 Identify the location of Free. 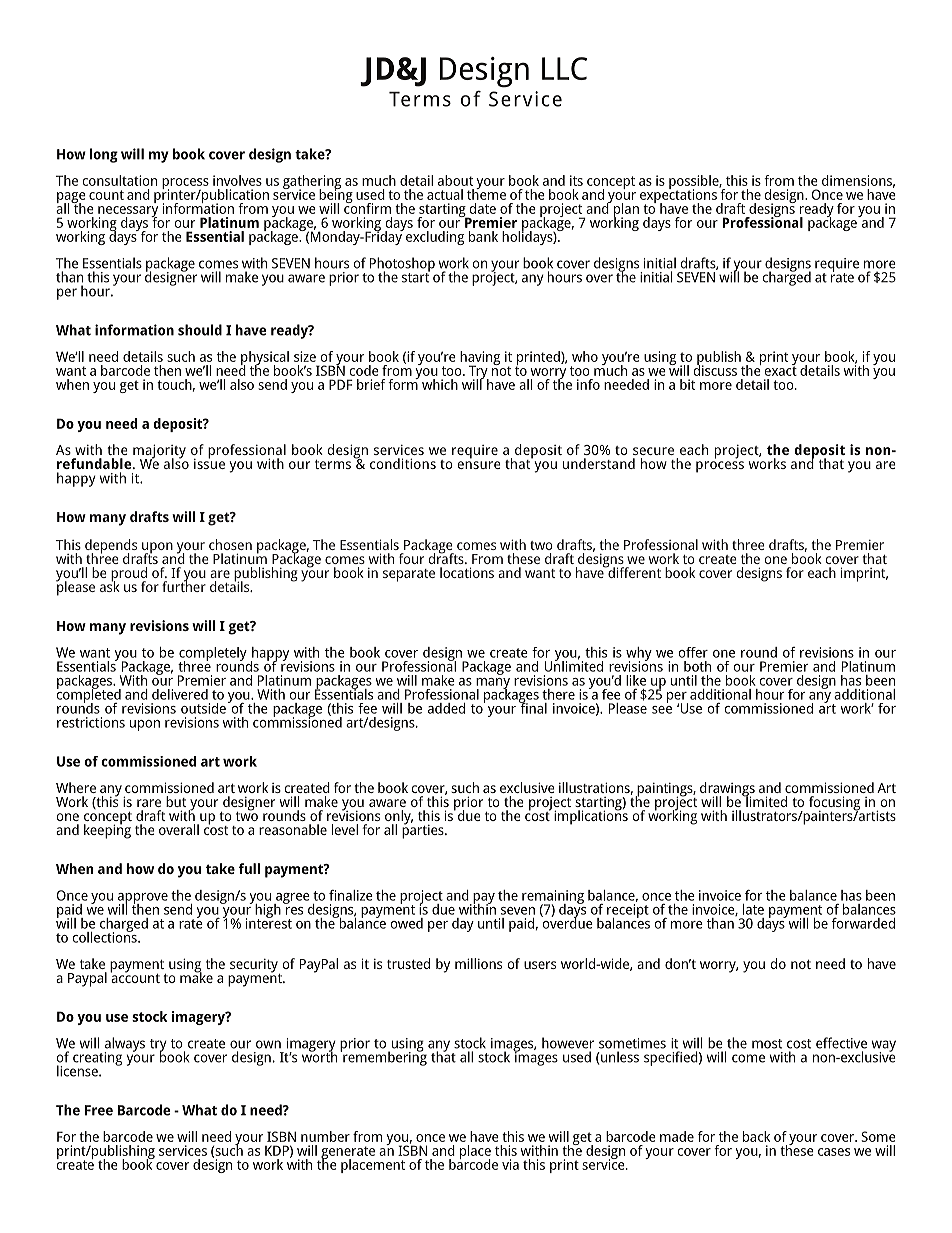
(99, 1110).
